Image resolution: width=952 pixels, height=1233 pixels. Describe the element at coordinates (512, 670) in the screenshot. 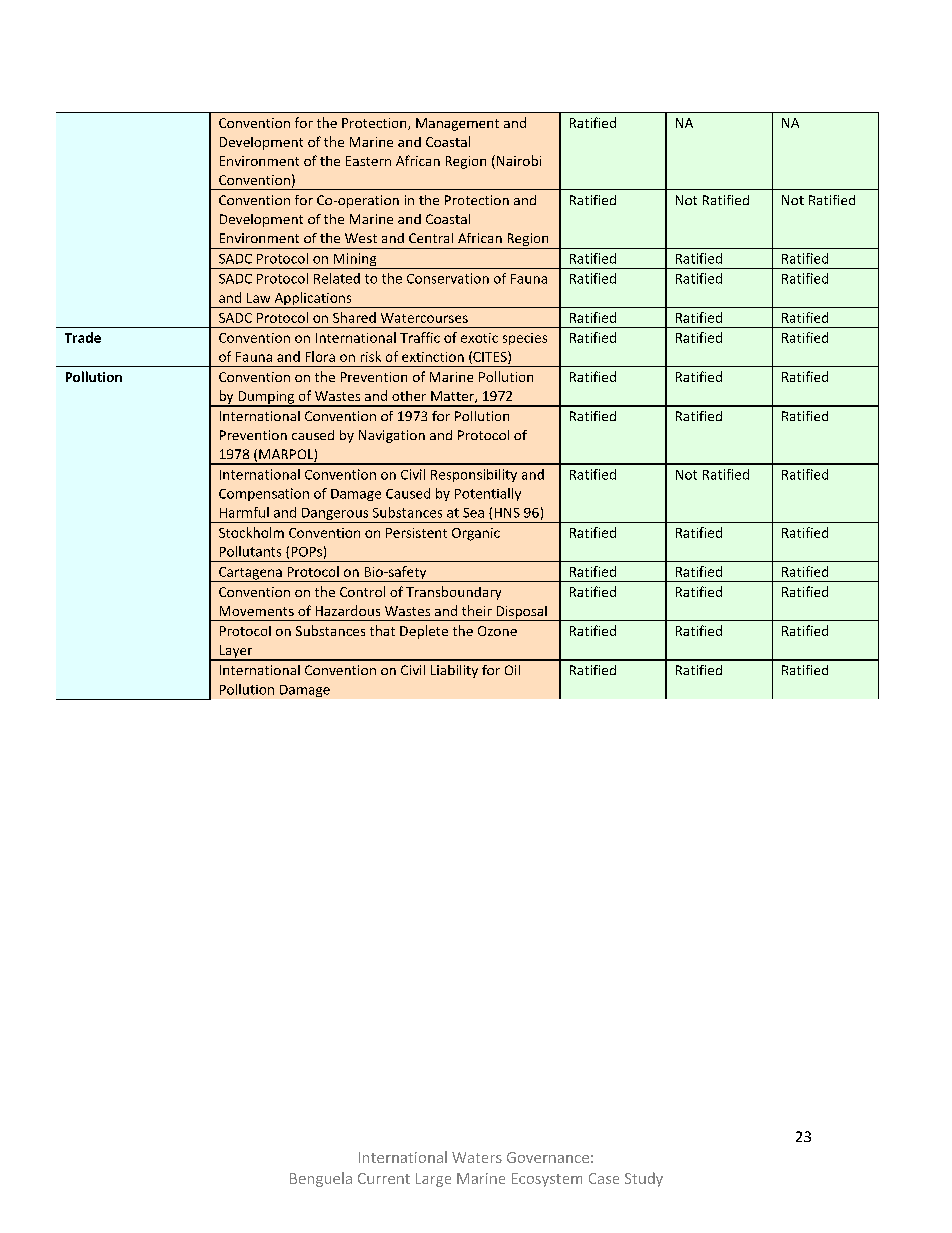

I see `Oil` at that location.
